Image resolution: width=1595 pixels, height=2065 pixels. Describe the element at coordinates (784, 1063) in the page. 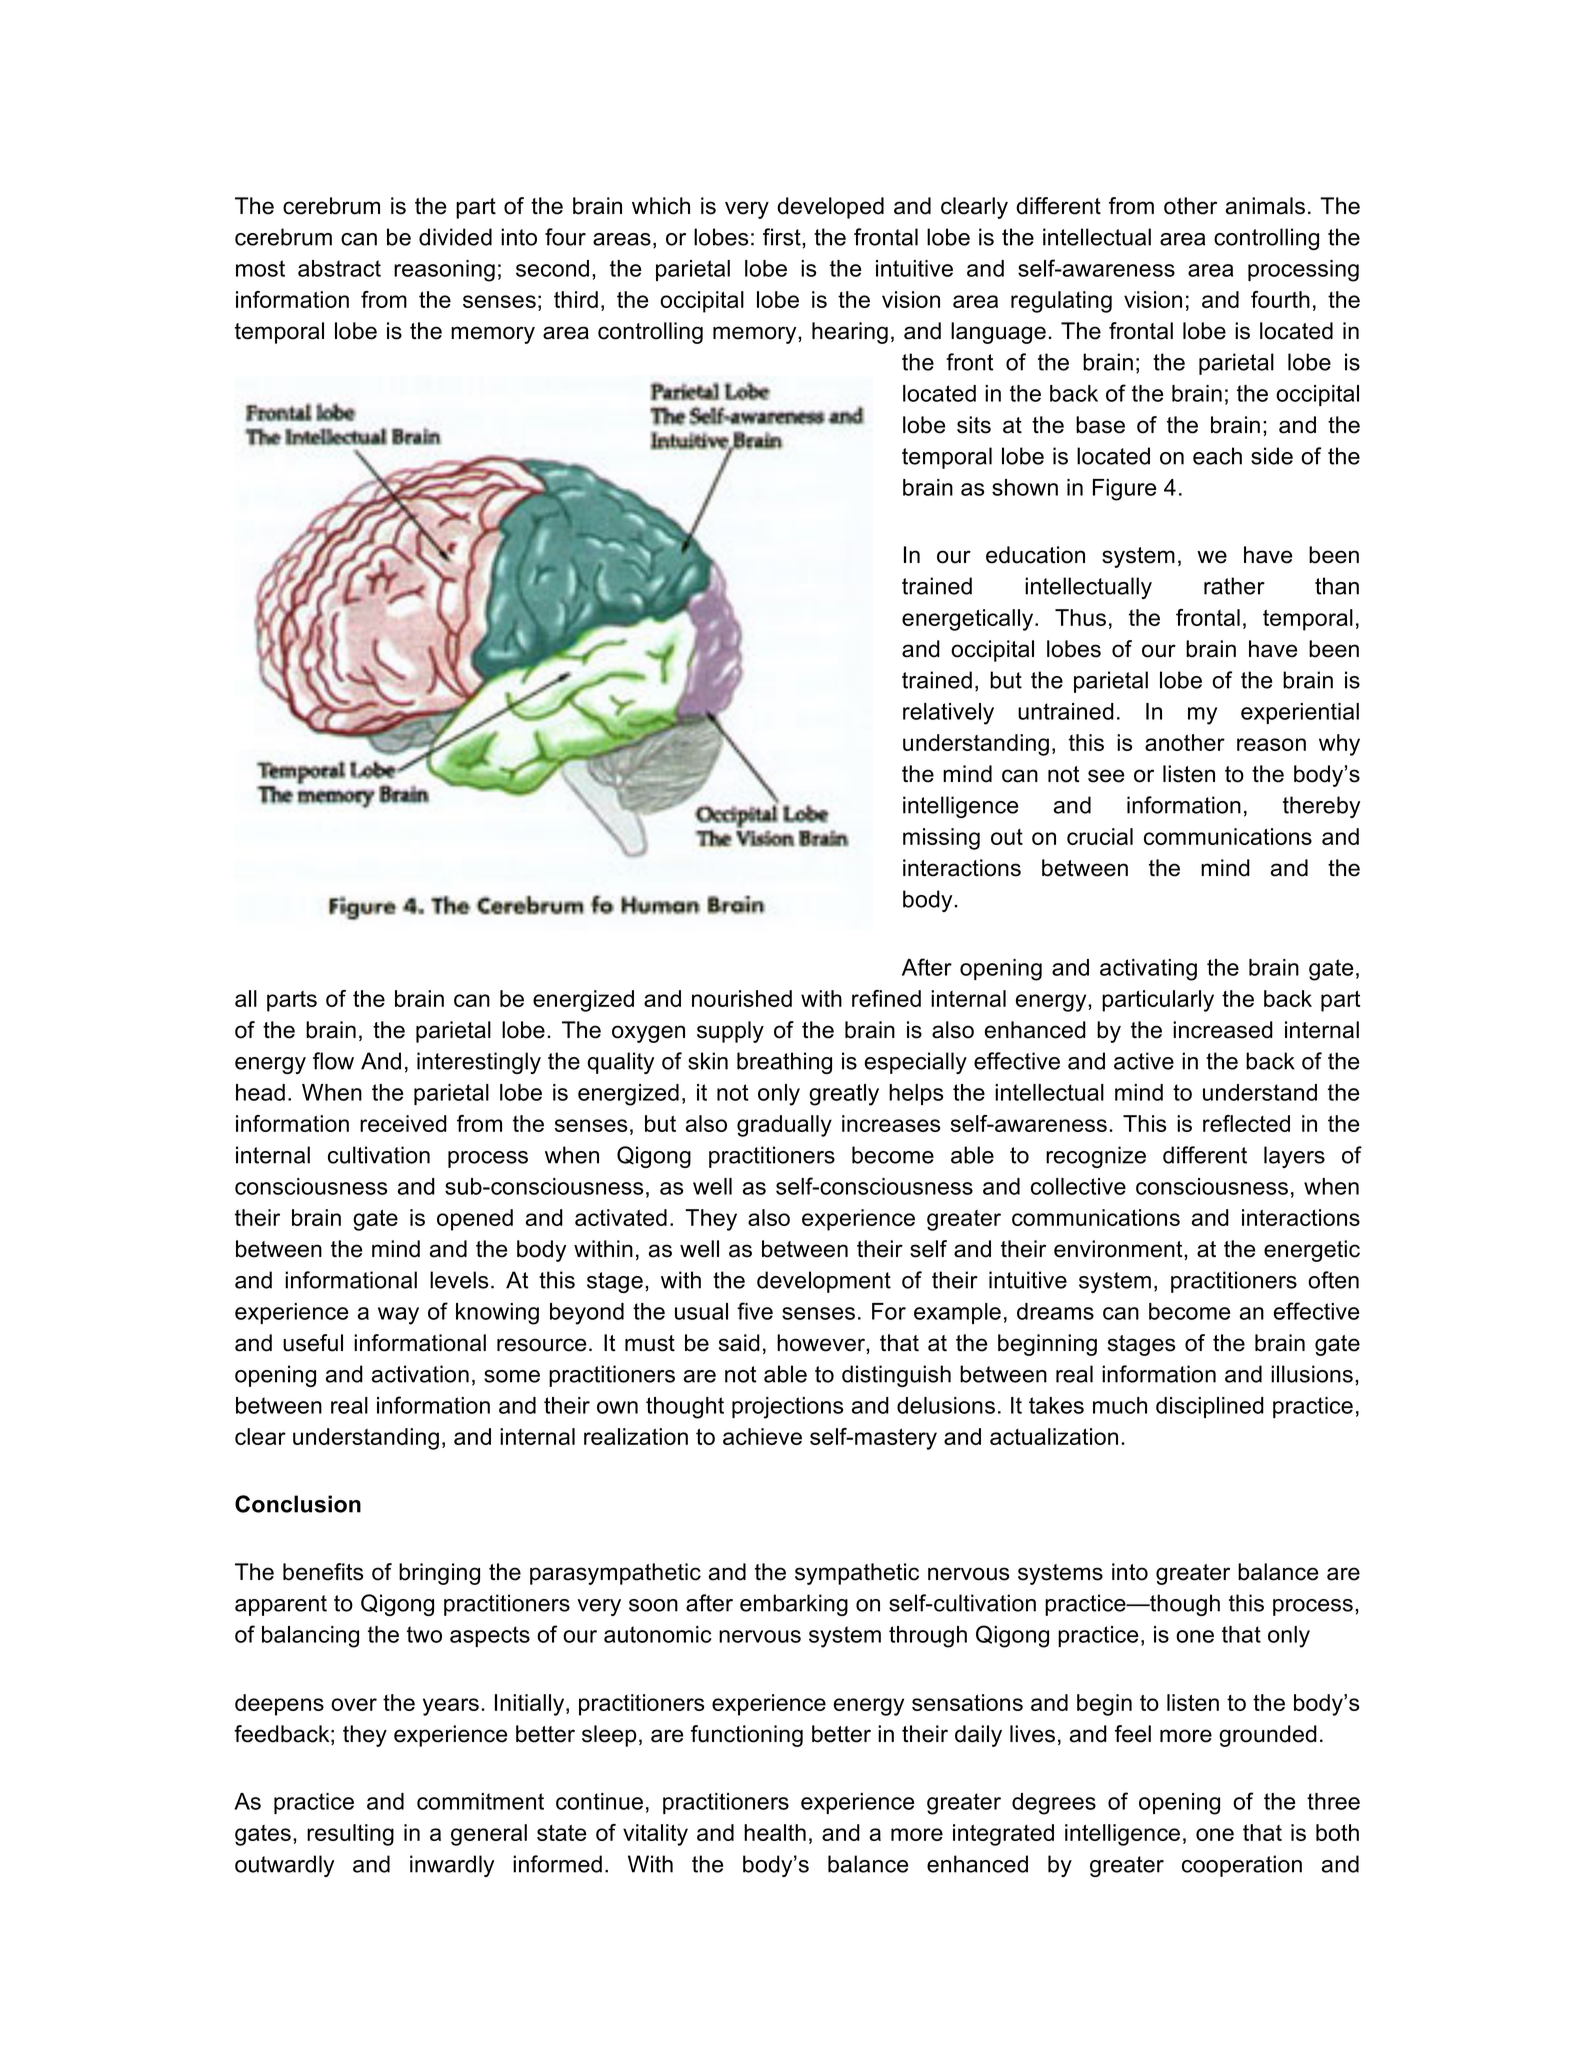

I see `breathing` at that location.
